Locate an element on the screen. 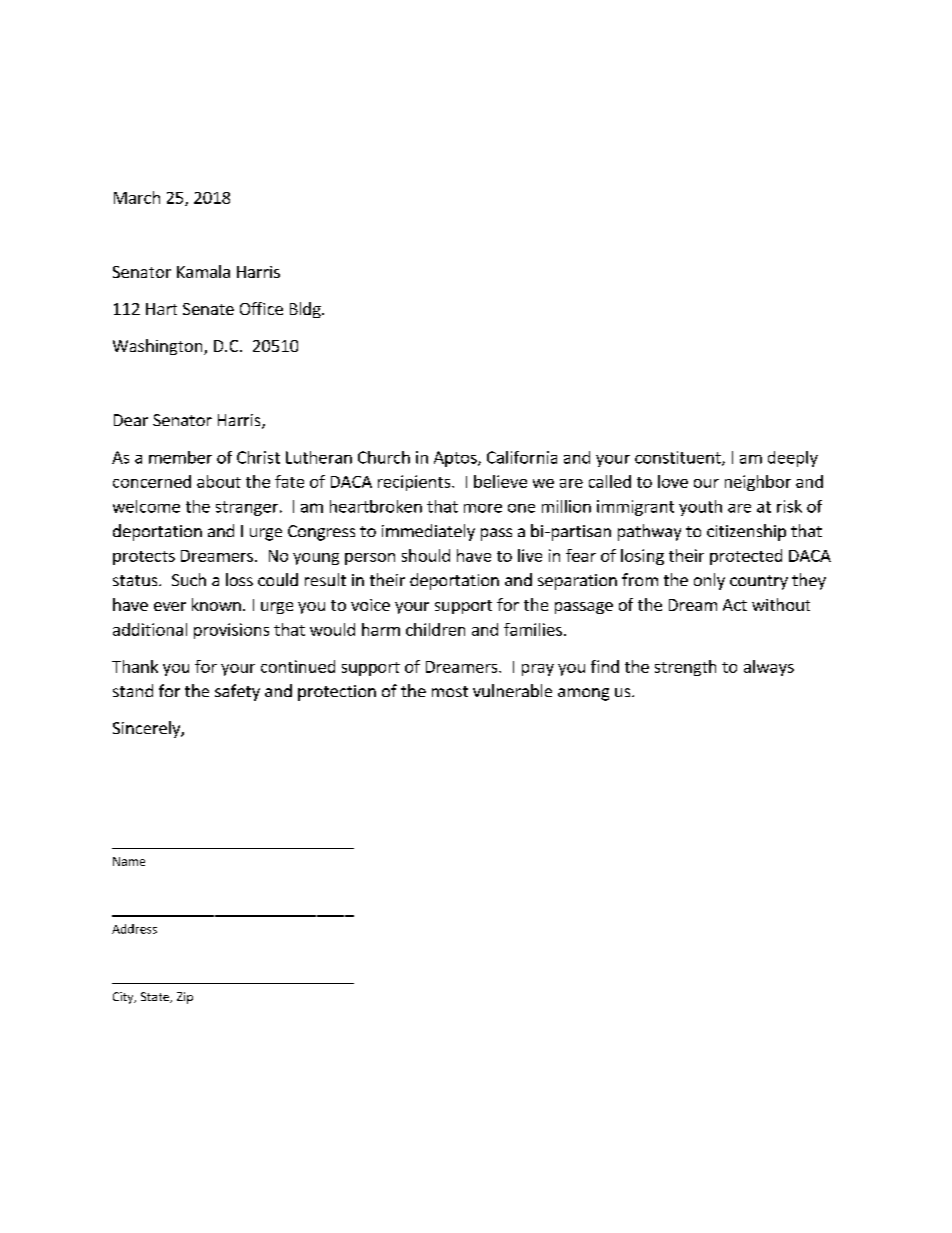 The height and width of the screenshot is (1233, 952). March is located at coordinates (137, 197).
